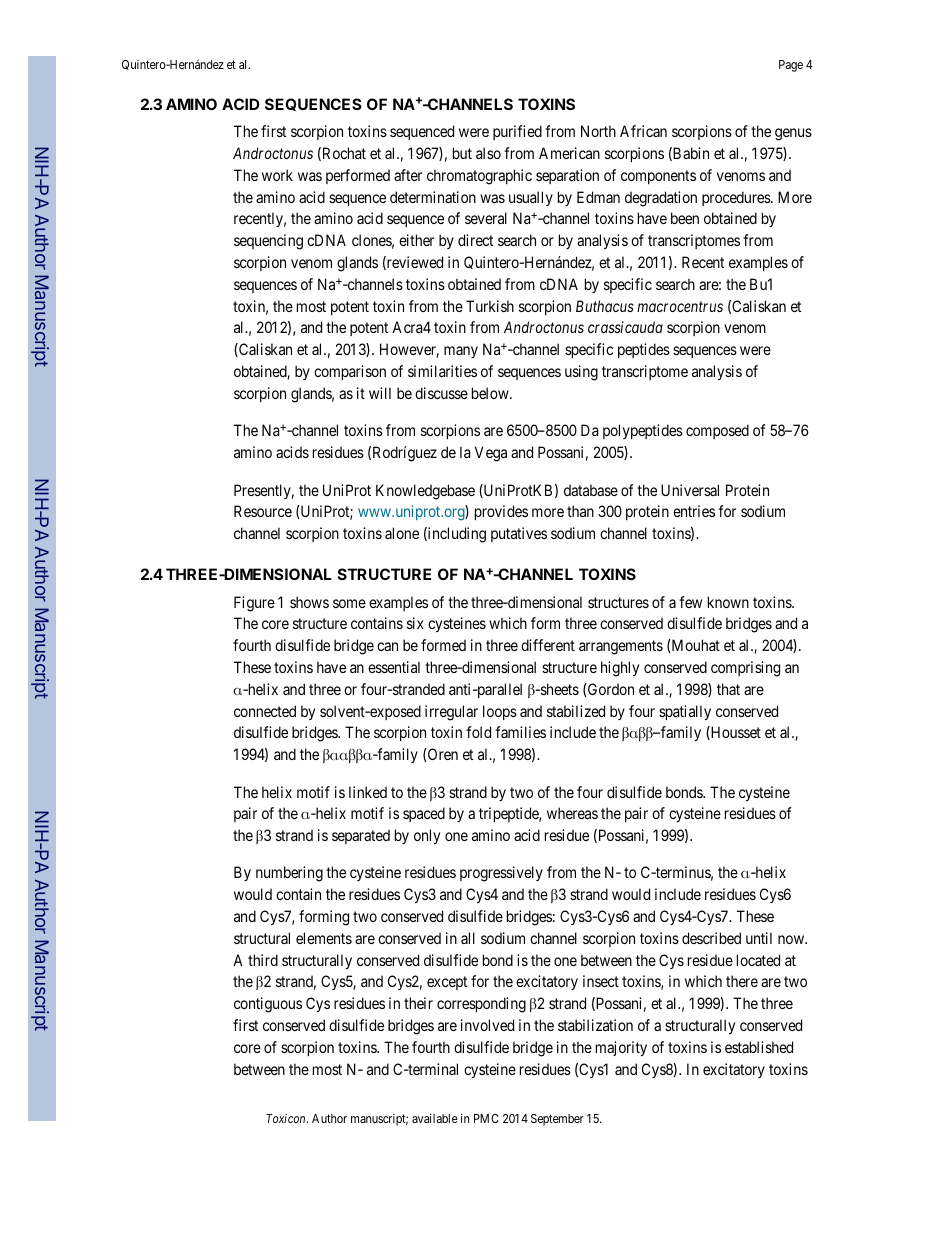 The height and width of the document is (1233, 952). What do you see at coordinates (501, 874) in the document?
I see `progressively` at bounding box center [501, 874].
